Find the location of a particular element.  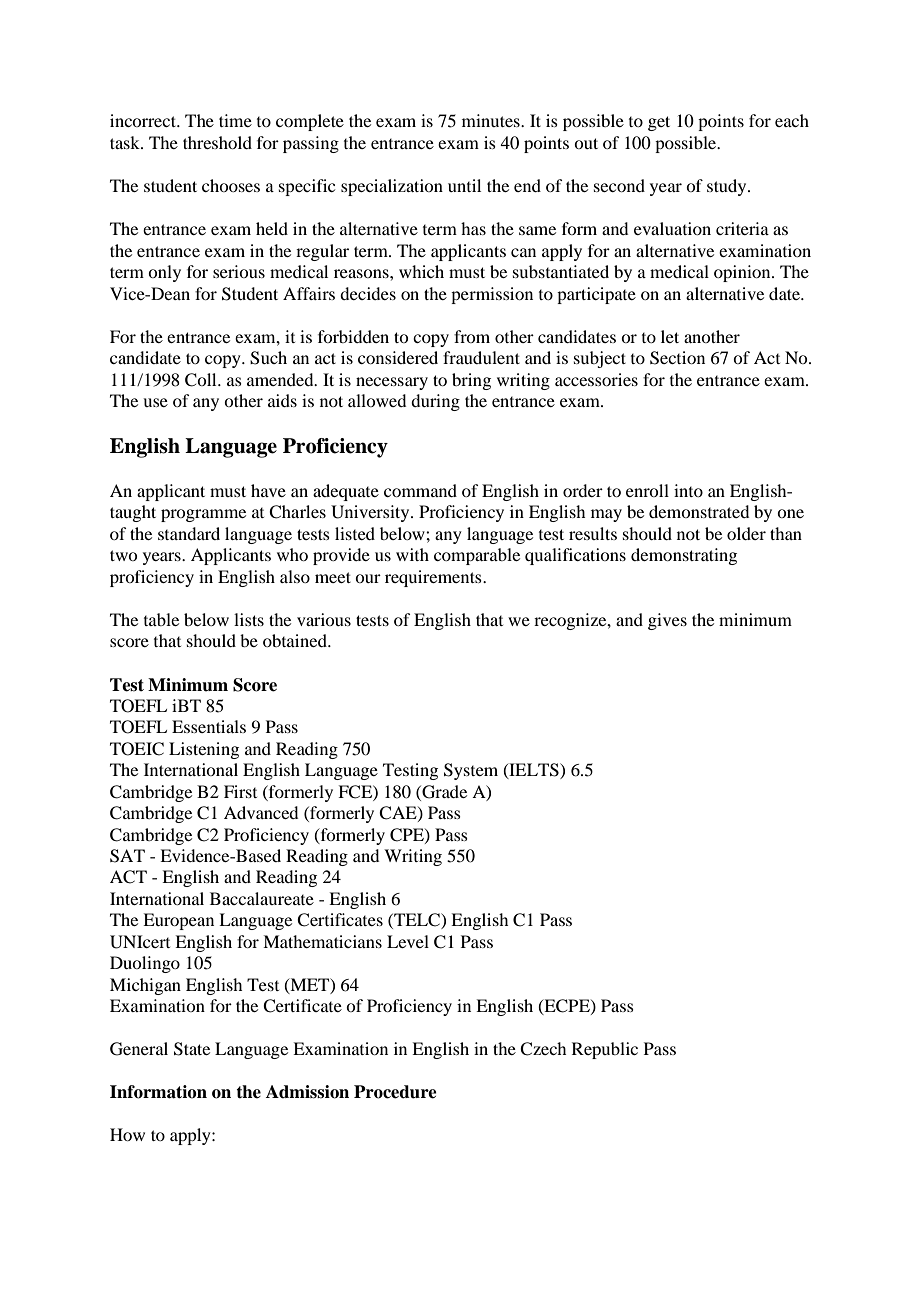

study is located at coordinates (728, 187).
